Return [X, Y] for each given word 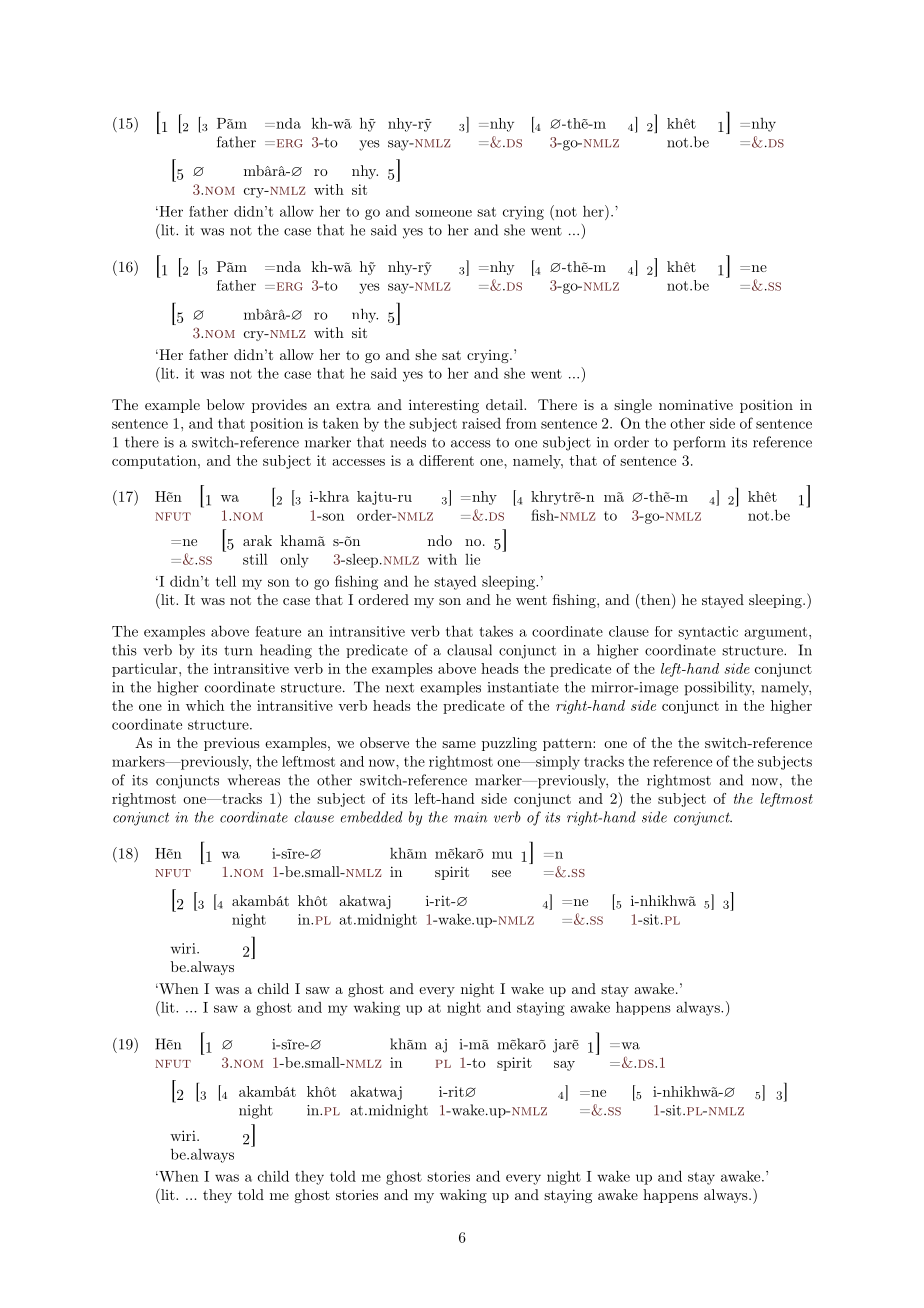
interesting [444, 406]
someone [443, 213]
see [501, 873]
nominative [696, 404]
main [470, 817]
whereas [253, 780]
